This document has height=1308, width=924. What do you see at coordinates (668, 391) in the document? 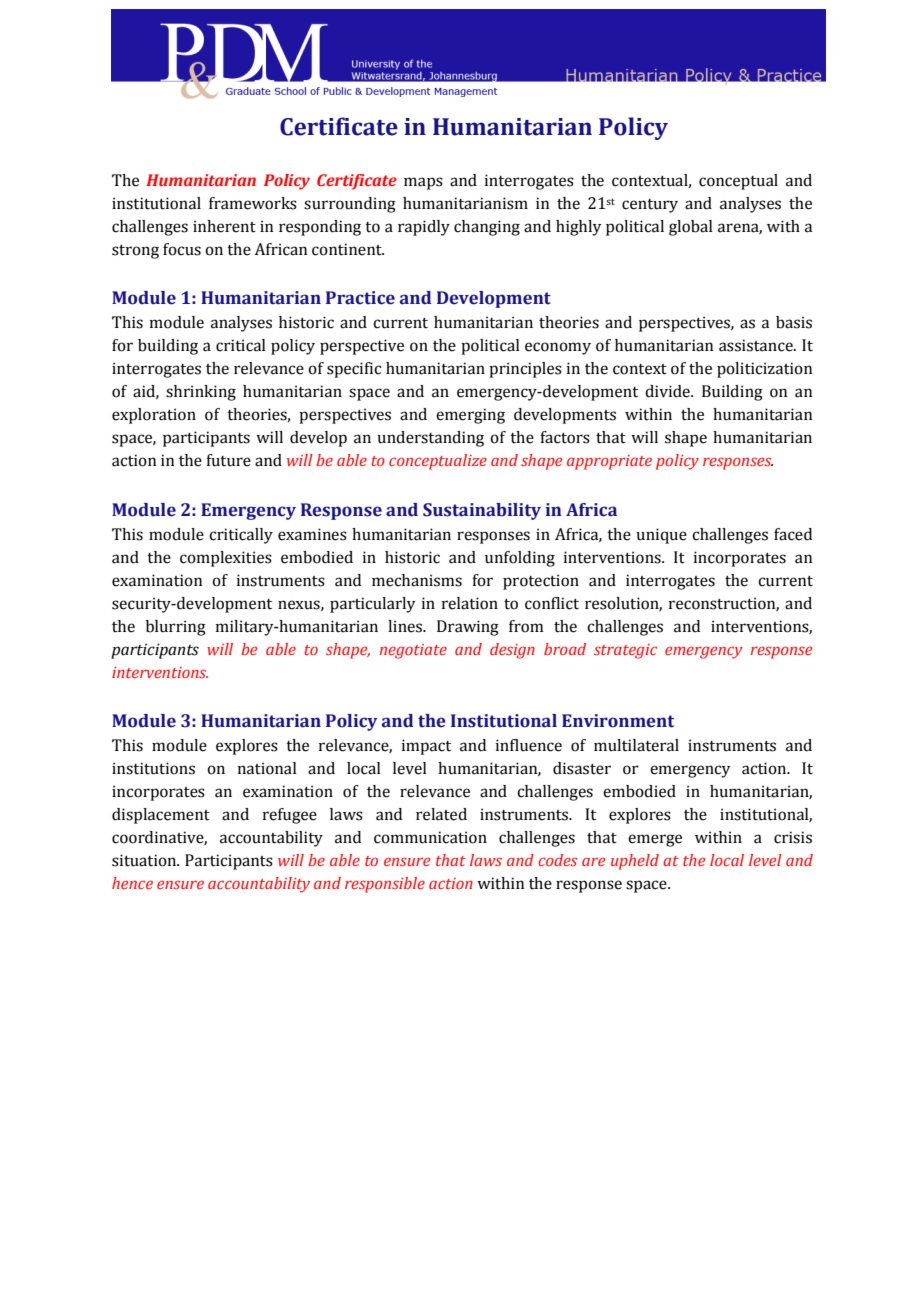
I see `divide` at bounding box center [668, 391].
